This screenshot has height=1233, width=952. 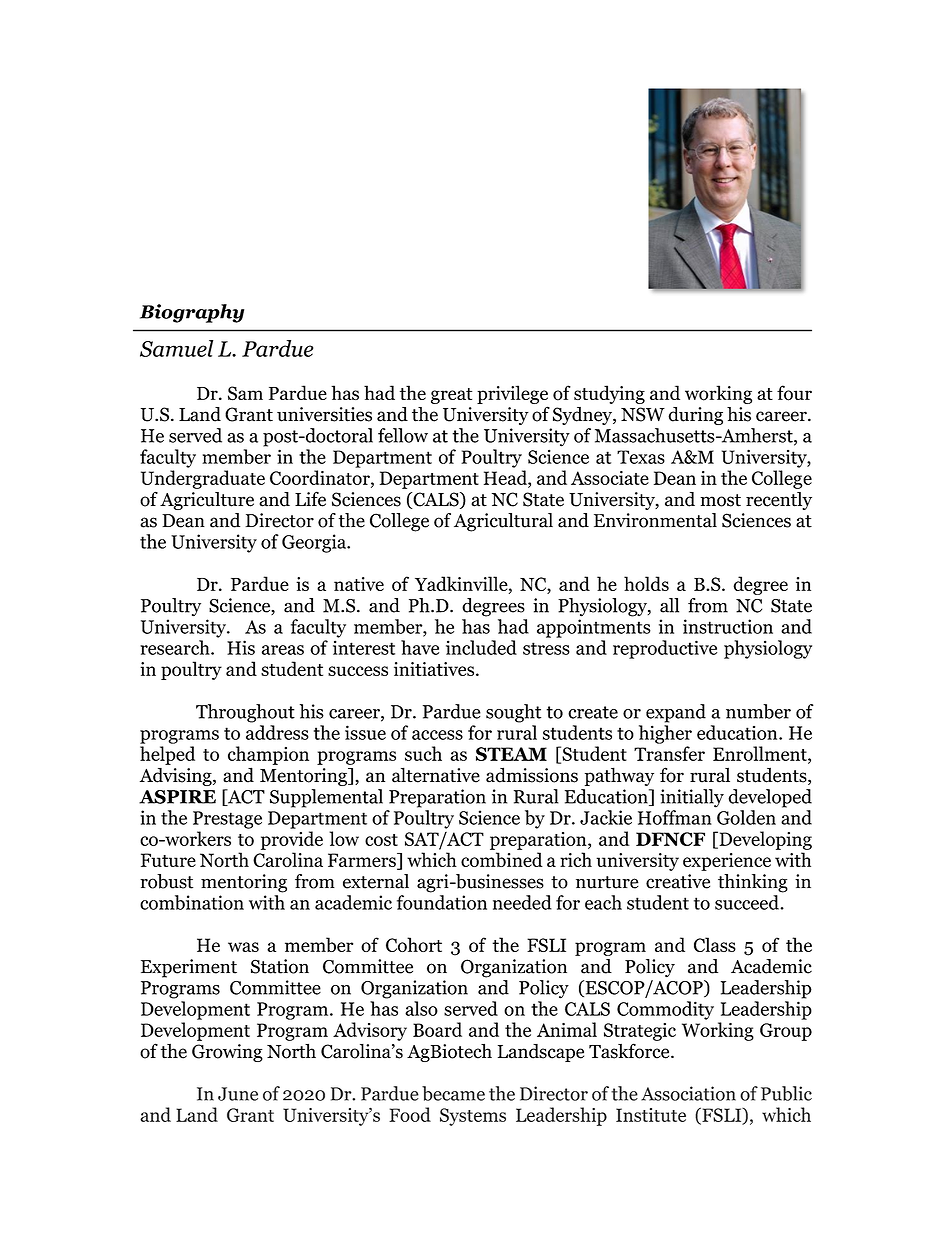 What do you see at coordinates (794, 393) in the screenshot?
I see `four` at bounding box center [794, 393].
